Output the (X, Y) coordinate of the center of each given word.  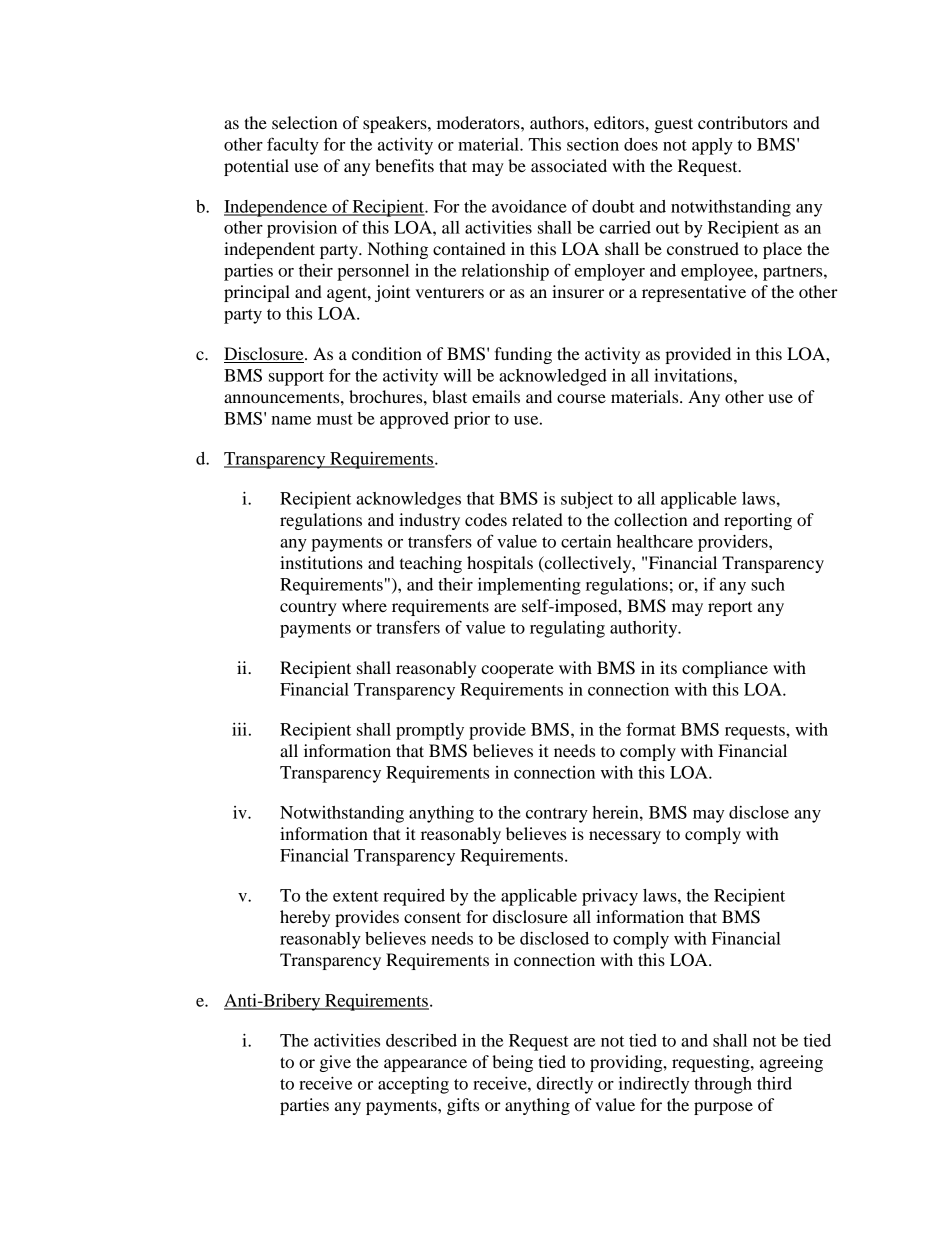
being (512, 1063)
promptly (430, 731)
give (335, 1063)
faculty (293, 146)
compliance (725, 669)
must (335, 419)
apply (712, 146)
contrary (557, 815)
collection (651, 519)
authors (558, 122)
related (537, 519)
